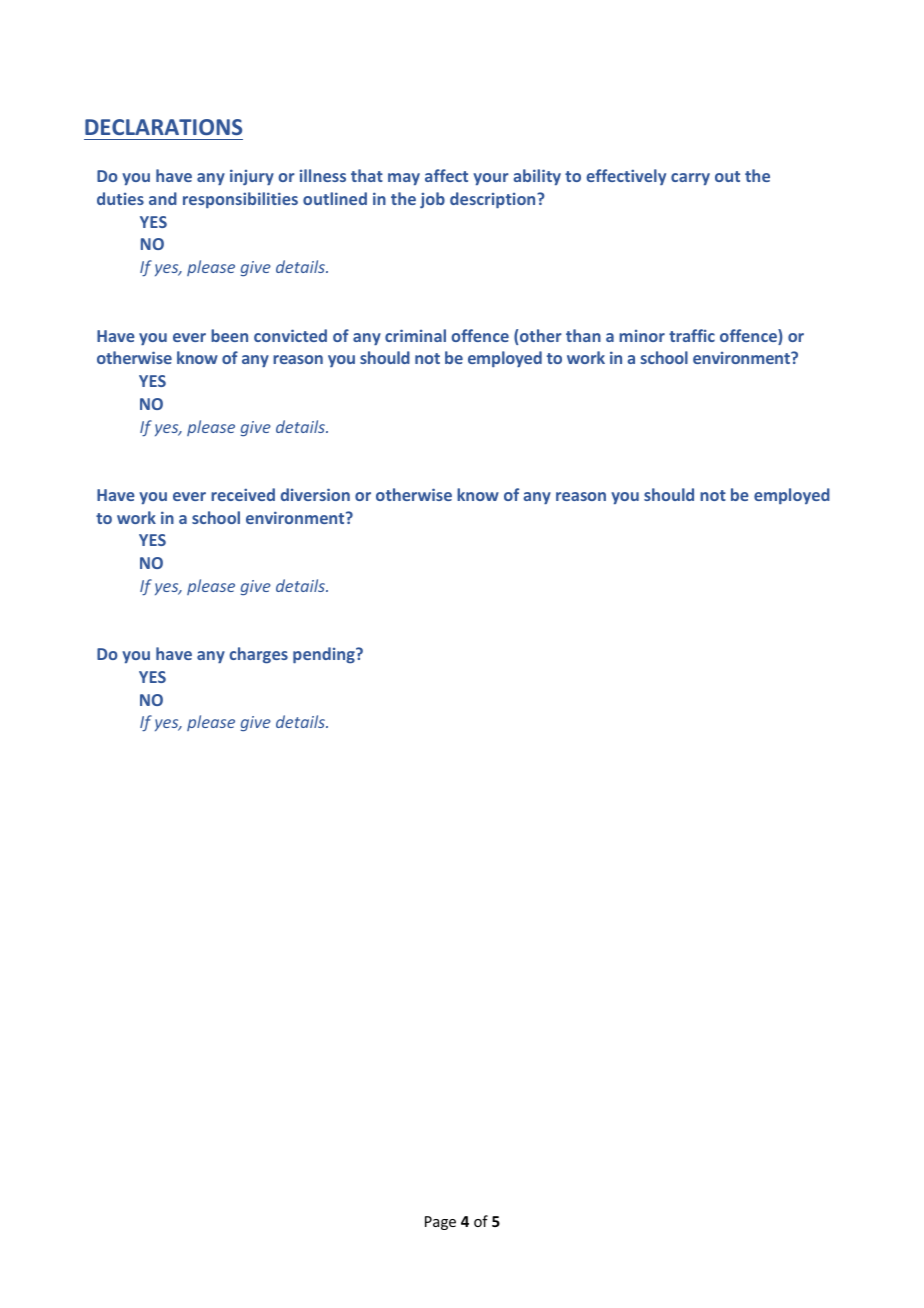  What do you see at coordinates (440, 1223) in the document?
I see `Page` at bounding box center [440, 1223].
